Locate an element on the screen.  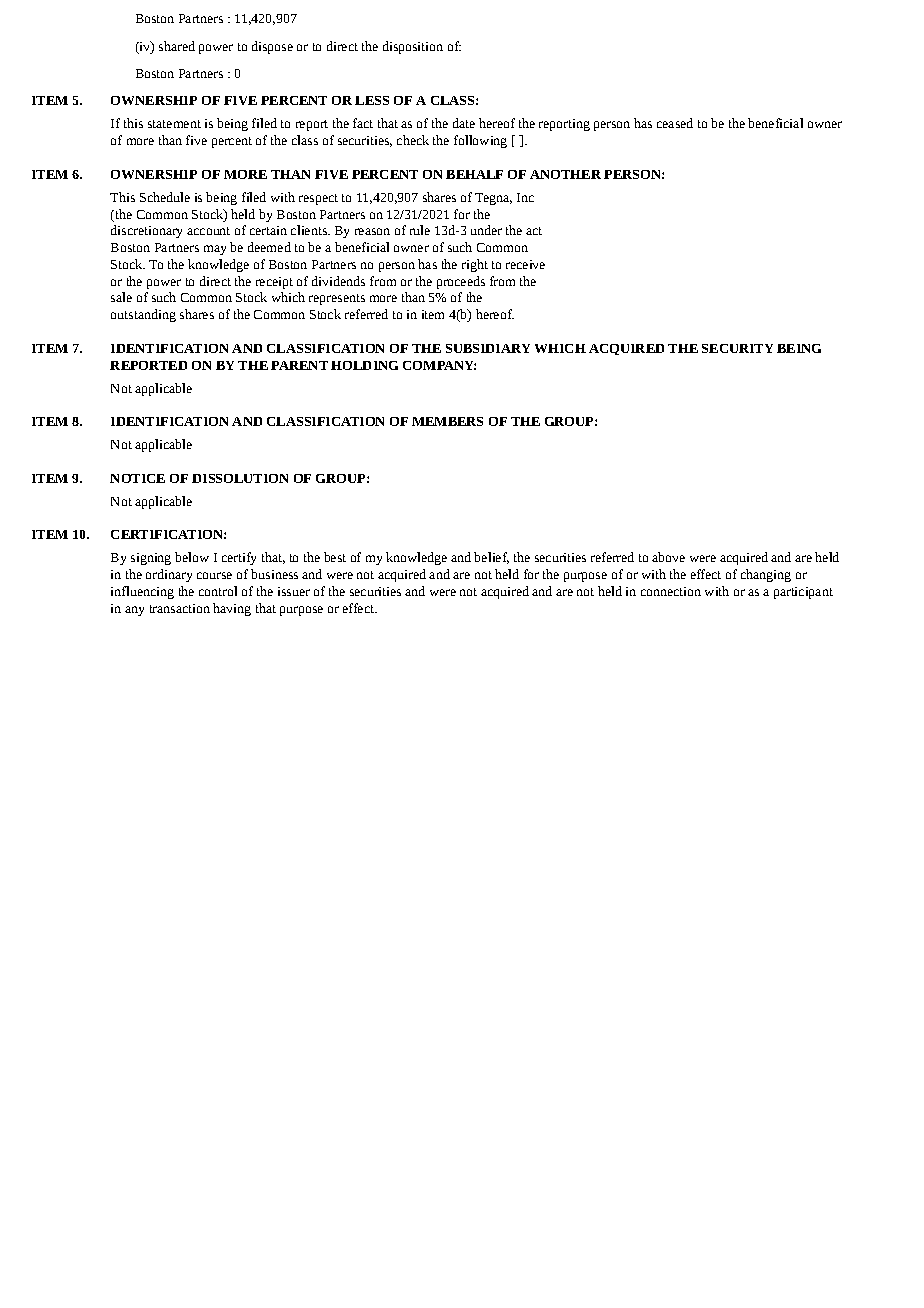
outstanding is located at coordinates (143, 315).
